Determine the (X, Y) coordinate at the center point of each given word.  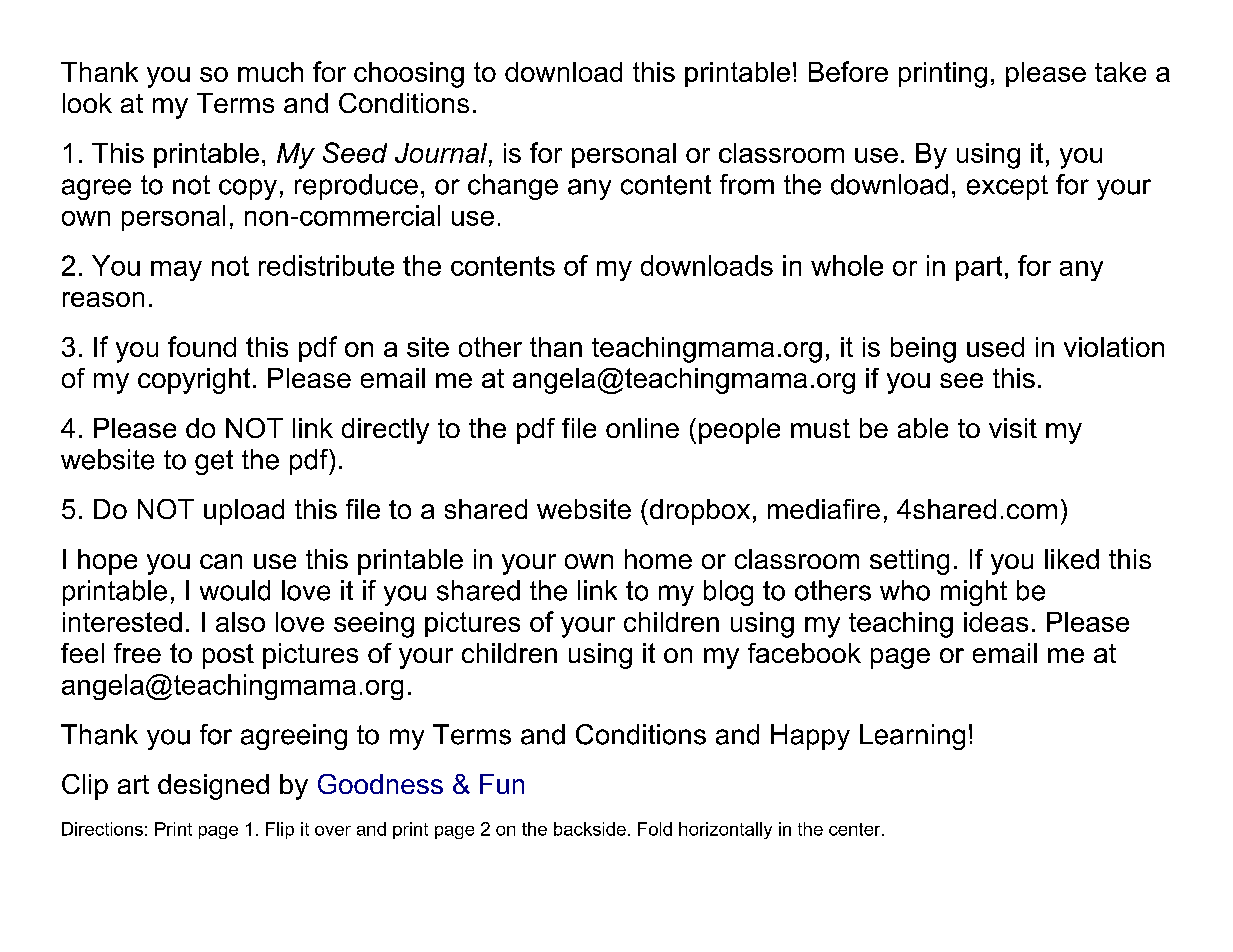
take (1120, 72)
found (202, 346)
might (974, 593)
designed (213, 787)
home (658, 559)
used (995, 347)
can (221, 561)
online (642, 428)
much (270, 72)
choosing (409, 75)
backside (590, 829)
